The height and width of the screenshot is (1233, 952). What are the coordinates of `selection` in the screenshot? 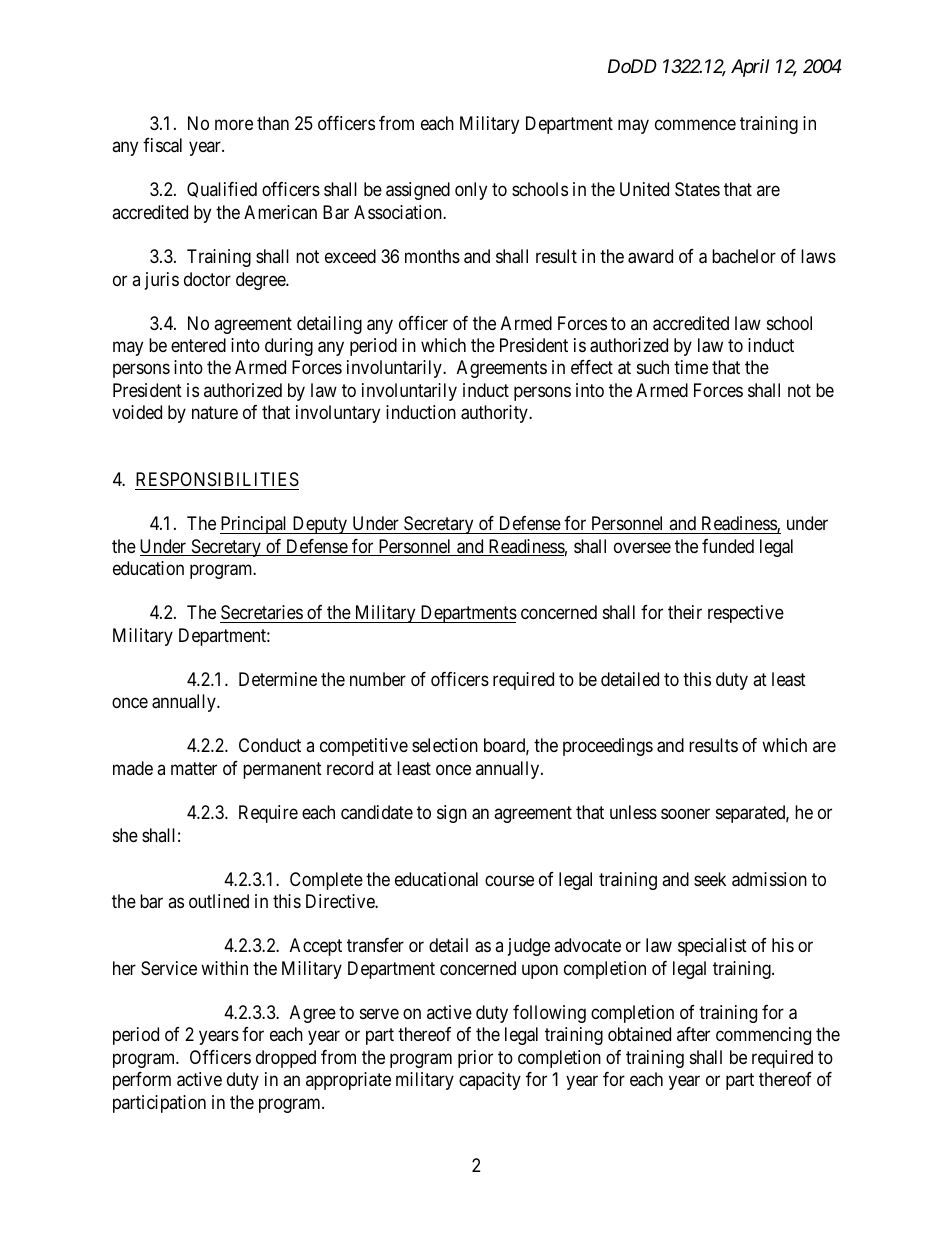 It's located at (445, 745).
